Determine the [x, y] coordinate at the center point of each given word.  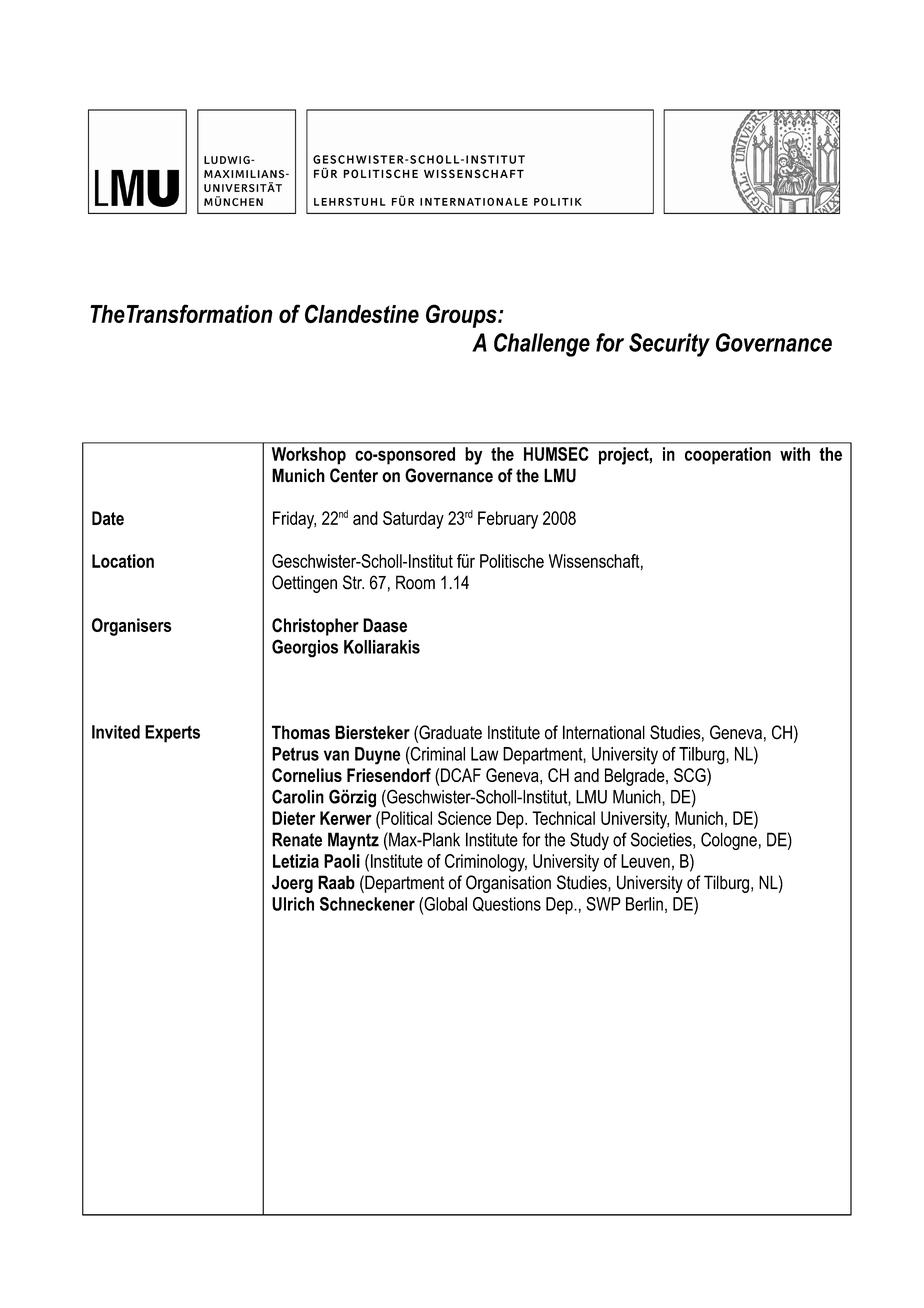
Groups [462, 316]
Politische [512, 561]
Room [415, 582]
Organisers [131, 627]
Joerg [292, 884]
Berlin [644, 904]
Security [669, 345]
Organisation [508, 884]
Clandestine [362, 313]
